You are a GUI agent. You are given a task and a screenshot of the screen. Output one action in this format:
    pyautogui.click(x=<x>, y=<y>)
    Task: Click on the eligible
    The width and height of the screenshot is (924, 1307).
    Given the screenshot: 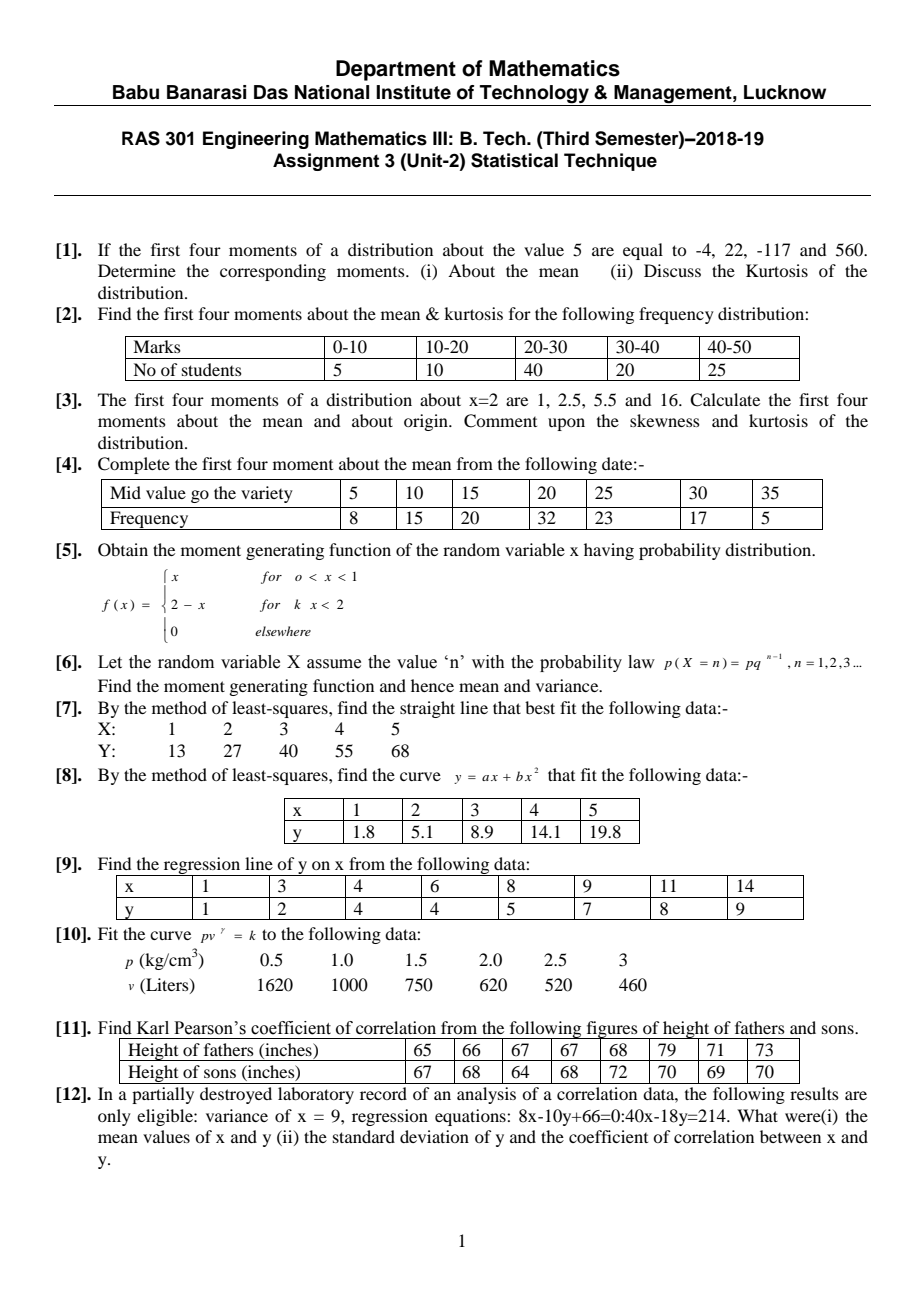 What is the action you would take?
    pyautogui.click(x=166, y=1117)
